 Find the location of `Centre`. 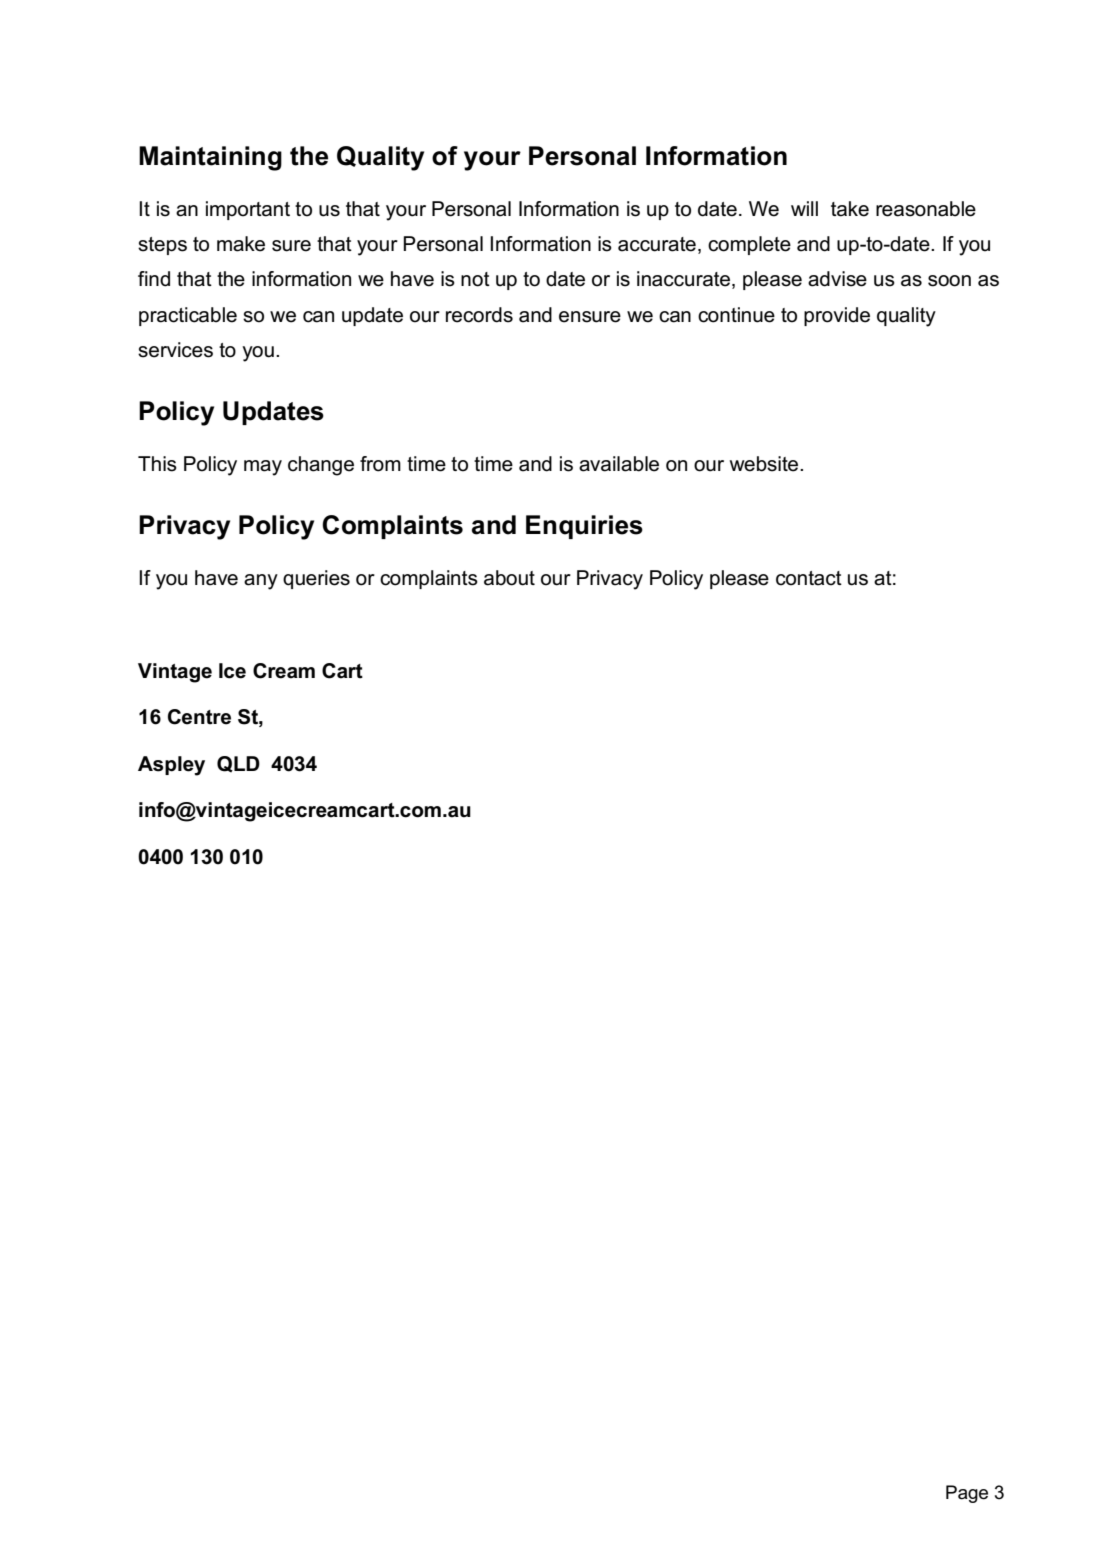

Centre is located at coordinates (199, 717).
